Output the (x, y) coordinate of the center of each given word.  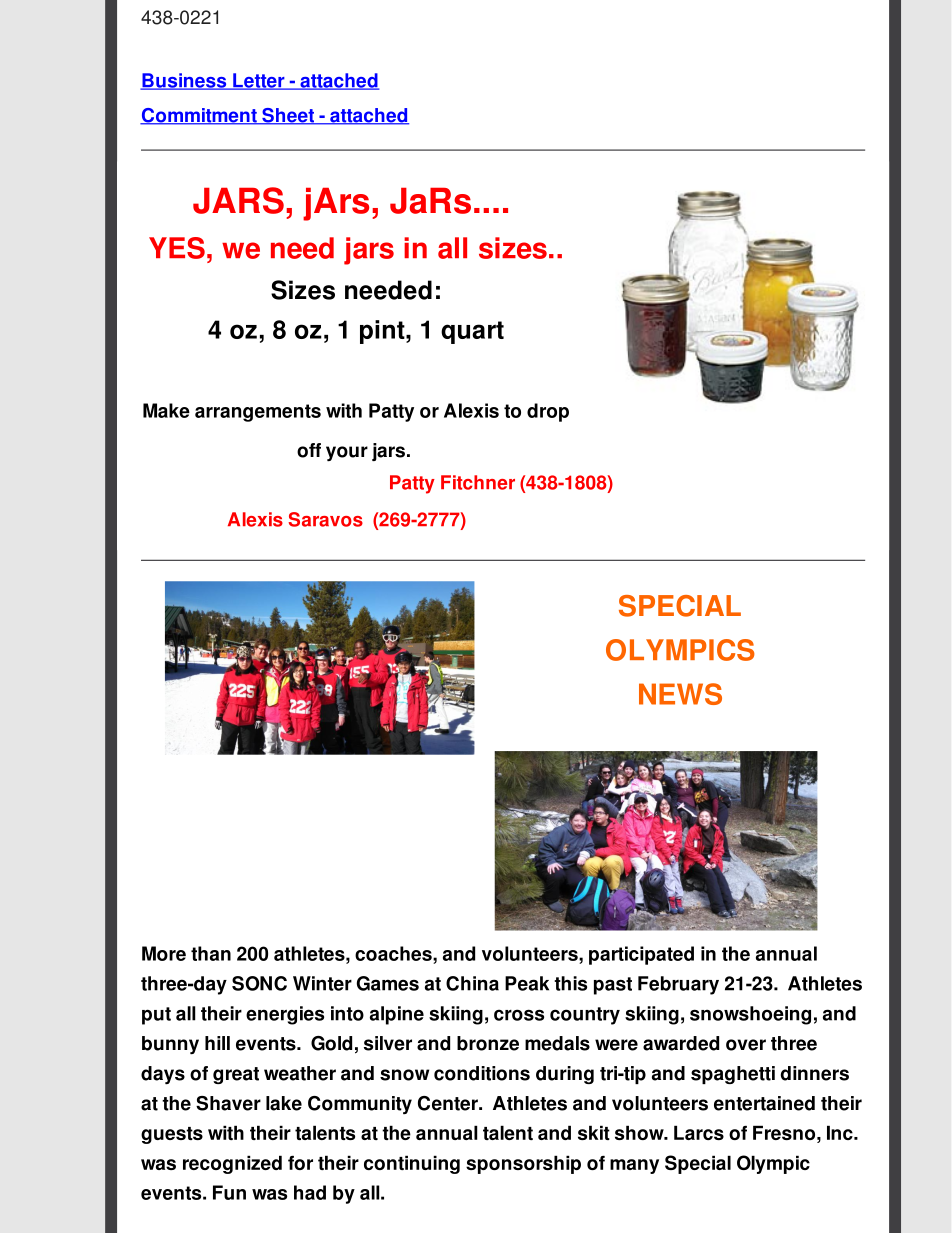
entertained (764, 1103)
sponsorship (523, 1164)
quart (472, 332)
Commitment (199, 116)
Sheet (288, 116)
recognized (232, 1164)
